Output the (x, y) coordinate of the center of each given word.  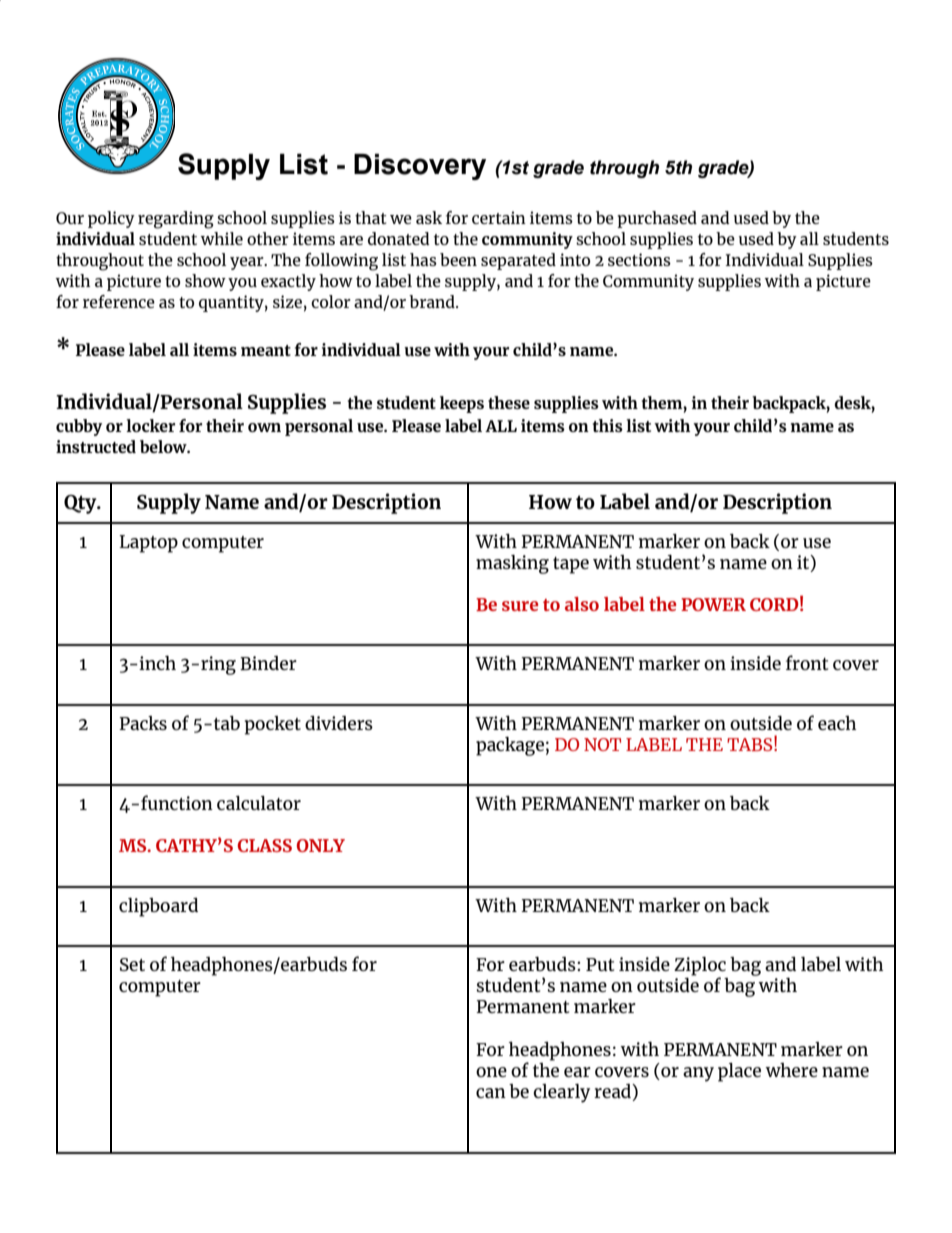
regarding (176, 220)
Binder (268, 663)
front (807, 662)
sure (520, 606)
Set (132, 964)
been (458, 259)
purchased (657, 219)
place (739, 1072)
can (491, 1093)
